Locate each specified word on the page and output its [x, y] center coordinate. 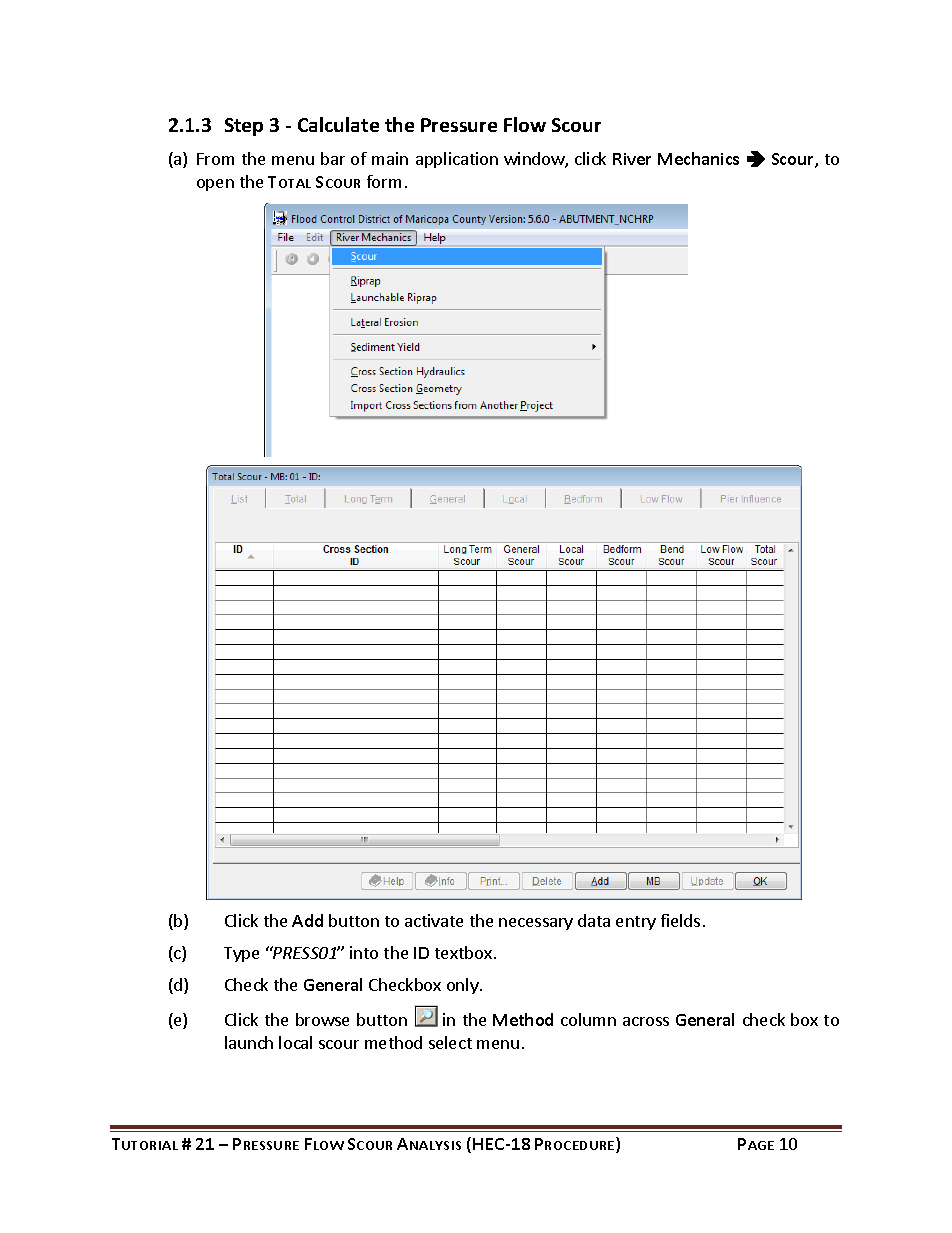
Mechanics [698, 158]
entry [636, 923]
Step [244, 127]
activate [434, 920]
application [457, 160]
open [215, 185]
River [632, 159]
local [295, 1042]
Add [307, 920]
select [450, 1042]
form [384, 181]
